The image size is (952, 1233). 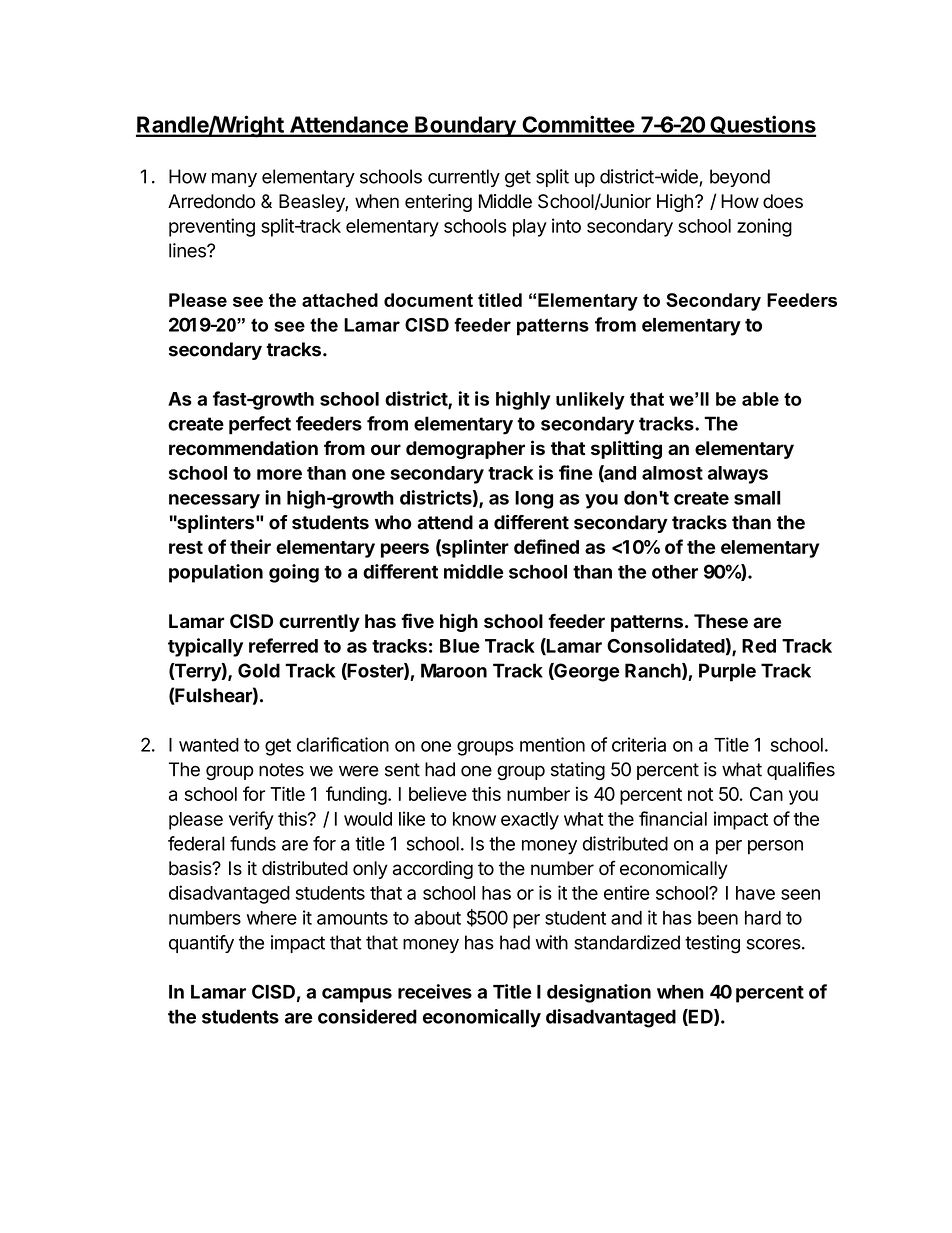 What do you see at coordinates (740, 178) in the page?
I see `beyond` at bounding box center [740, 178].
